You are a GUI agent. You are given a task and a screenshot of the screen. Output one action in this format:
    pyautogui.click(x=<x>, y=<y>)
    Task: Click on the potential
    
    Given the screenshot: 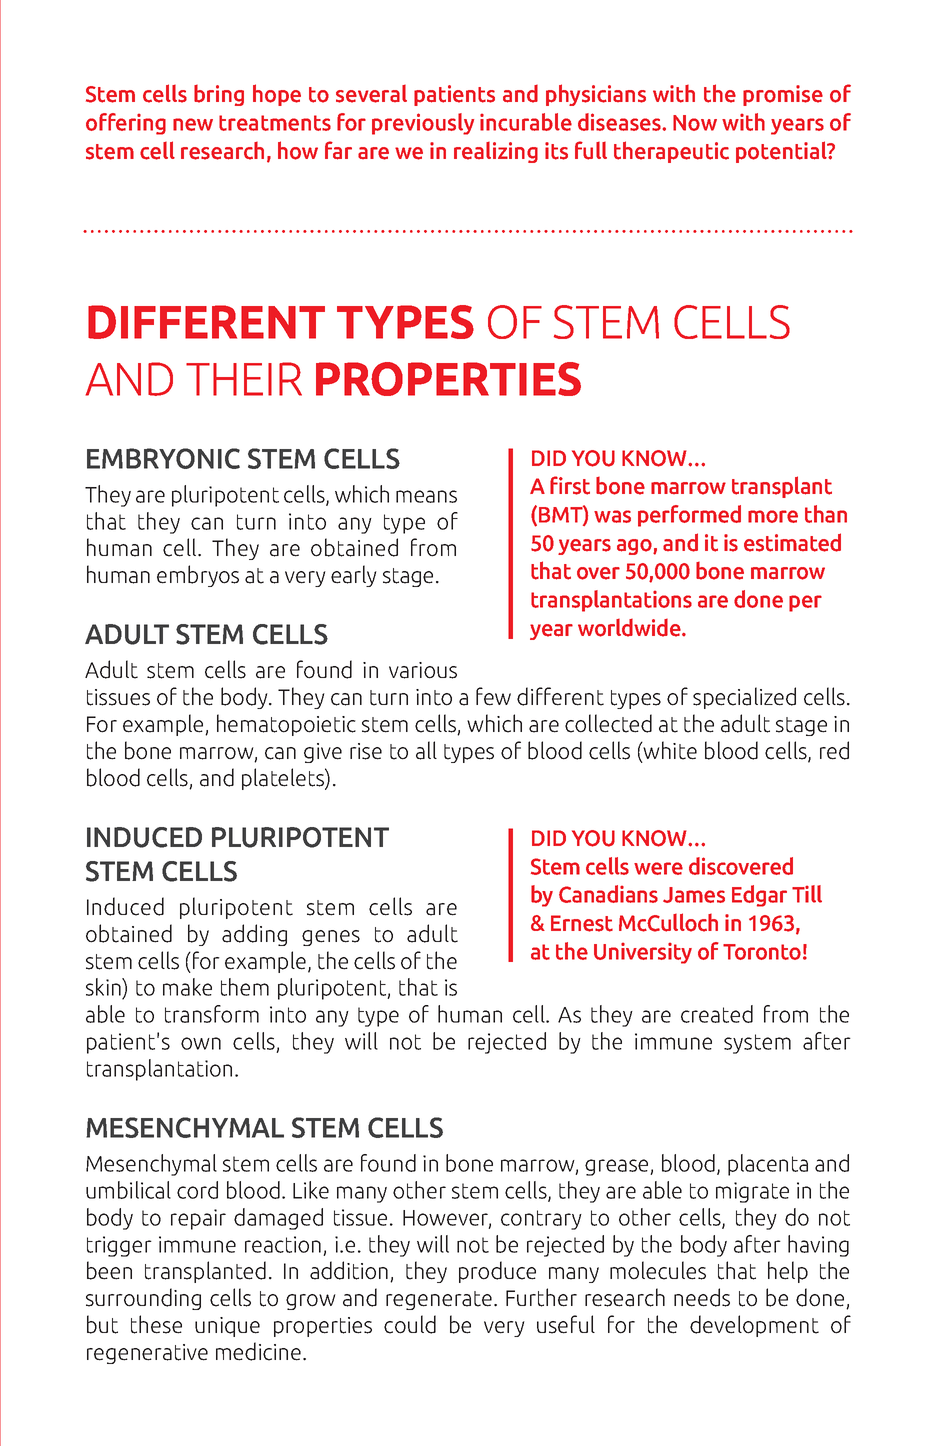 What is the action you would take?
    pyautogui.click(x=782, y=152)
